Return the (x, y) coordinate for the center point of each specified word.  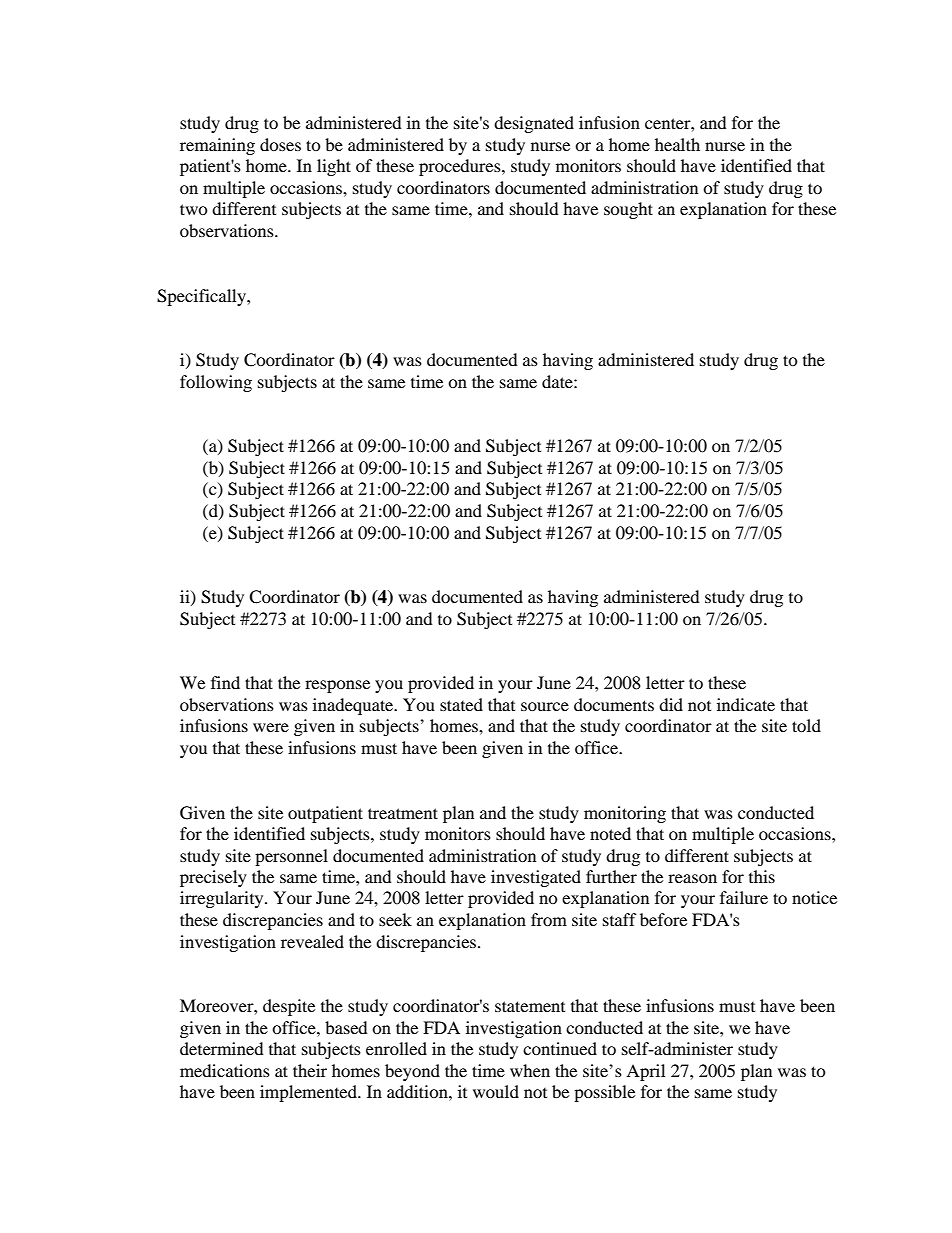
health (677, 144)
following (216, 383)
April (645, 1072)
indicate (746, 704)
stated (461, 704)
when (530, 1070)
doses (280, 144)
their (310, 1070)
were (271, 727)
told (806, 725)
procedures (461, 167)
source (545, 706)
